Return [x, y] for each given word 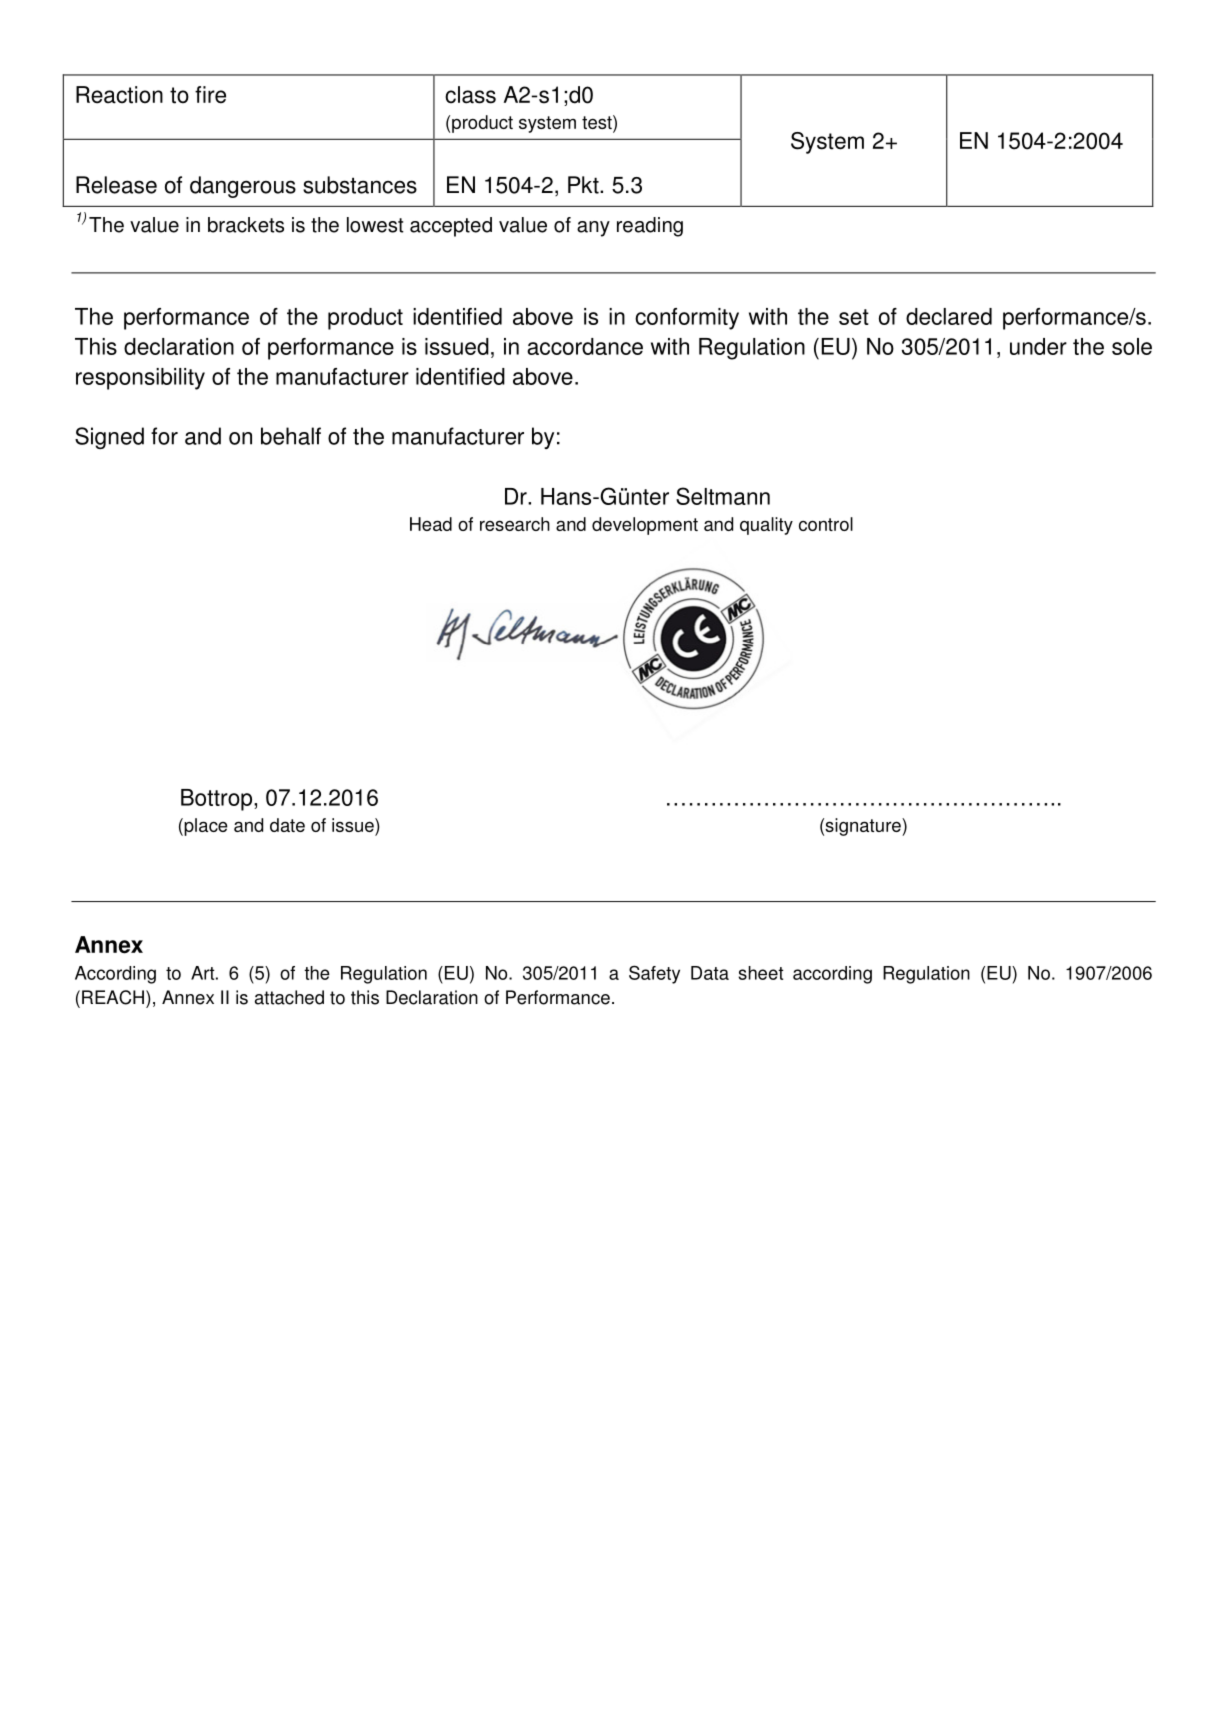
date [287, 825]
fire [210, 95]
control [826, 524]
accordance [585, 346]
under [1038, 346]
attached [289, 997]
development [645, 526]
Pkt [584, 185]
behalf [291, 436]
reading [650, 227]
